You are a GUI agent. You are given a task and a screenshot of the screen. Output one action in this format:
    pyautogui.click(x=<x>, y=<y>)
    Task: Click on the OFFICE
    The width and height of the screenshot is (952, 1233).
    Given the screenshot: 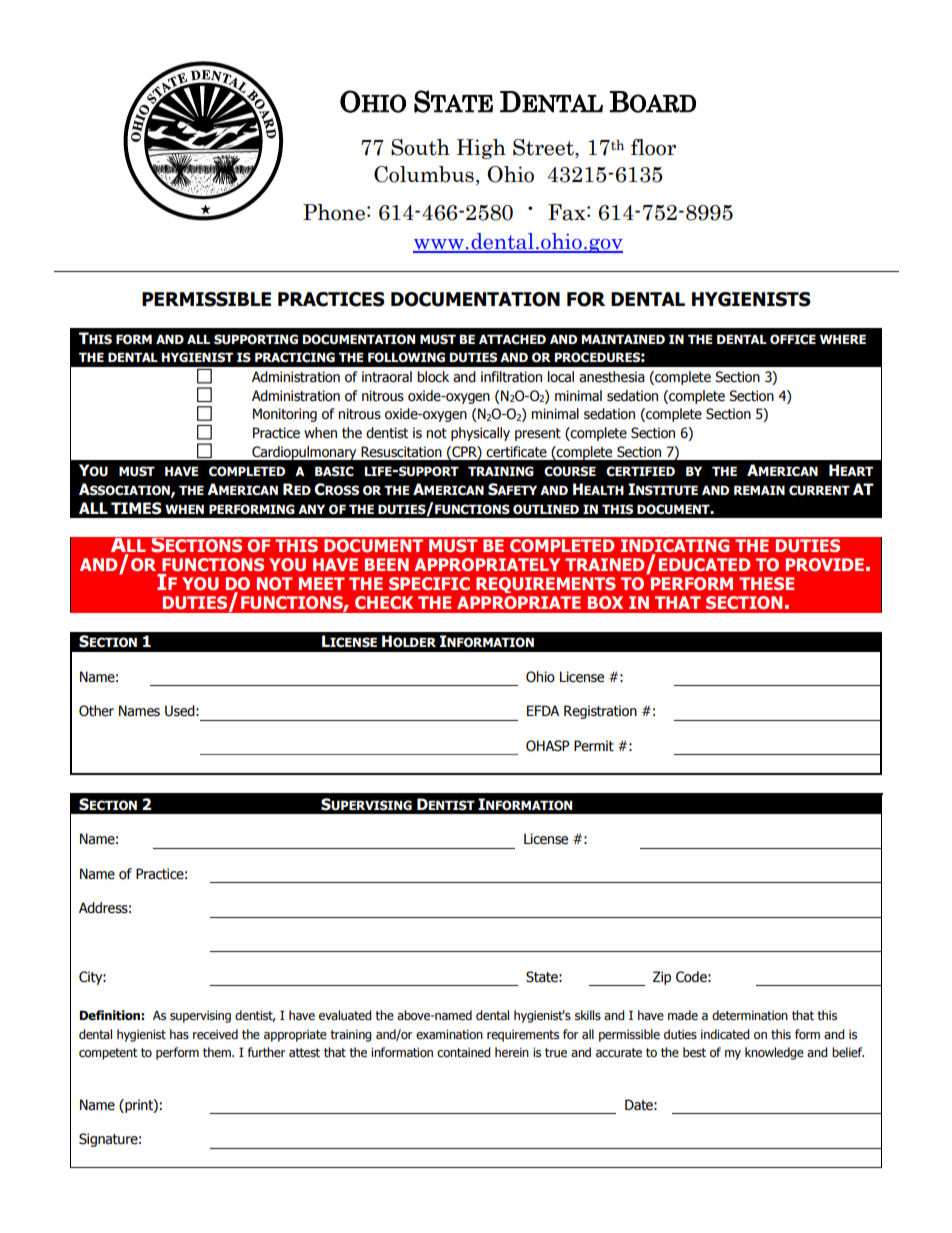 What is the action you would take?
    pyautogui.click(x=793, y=339)
